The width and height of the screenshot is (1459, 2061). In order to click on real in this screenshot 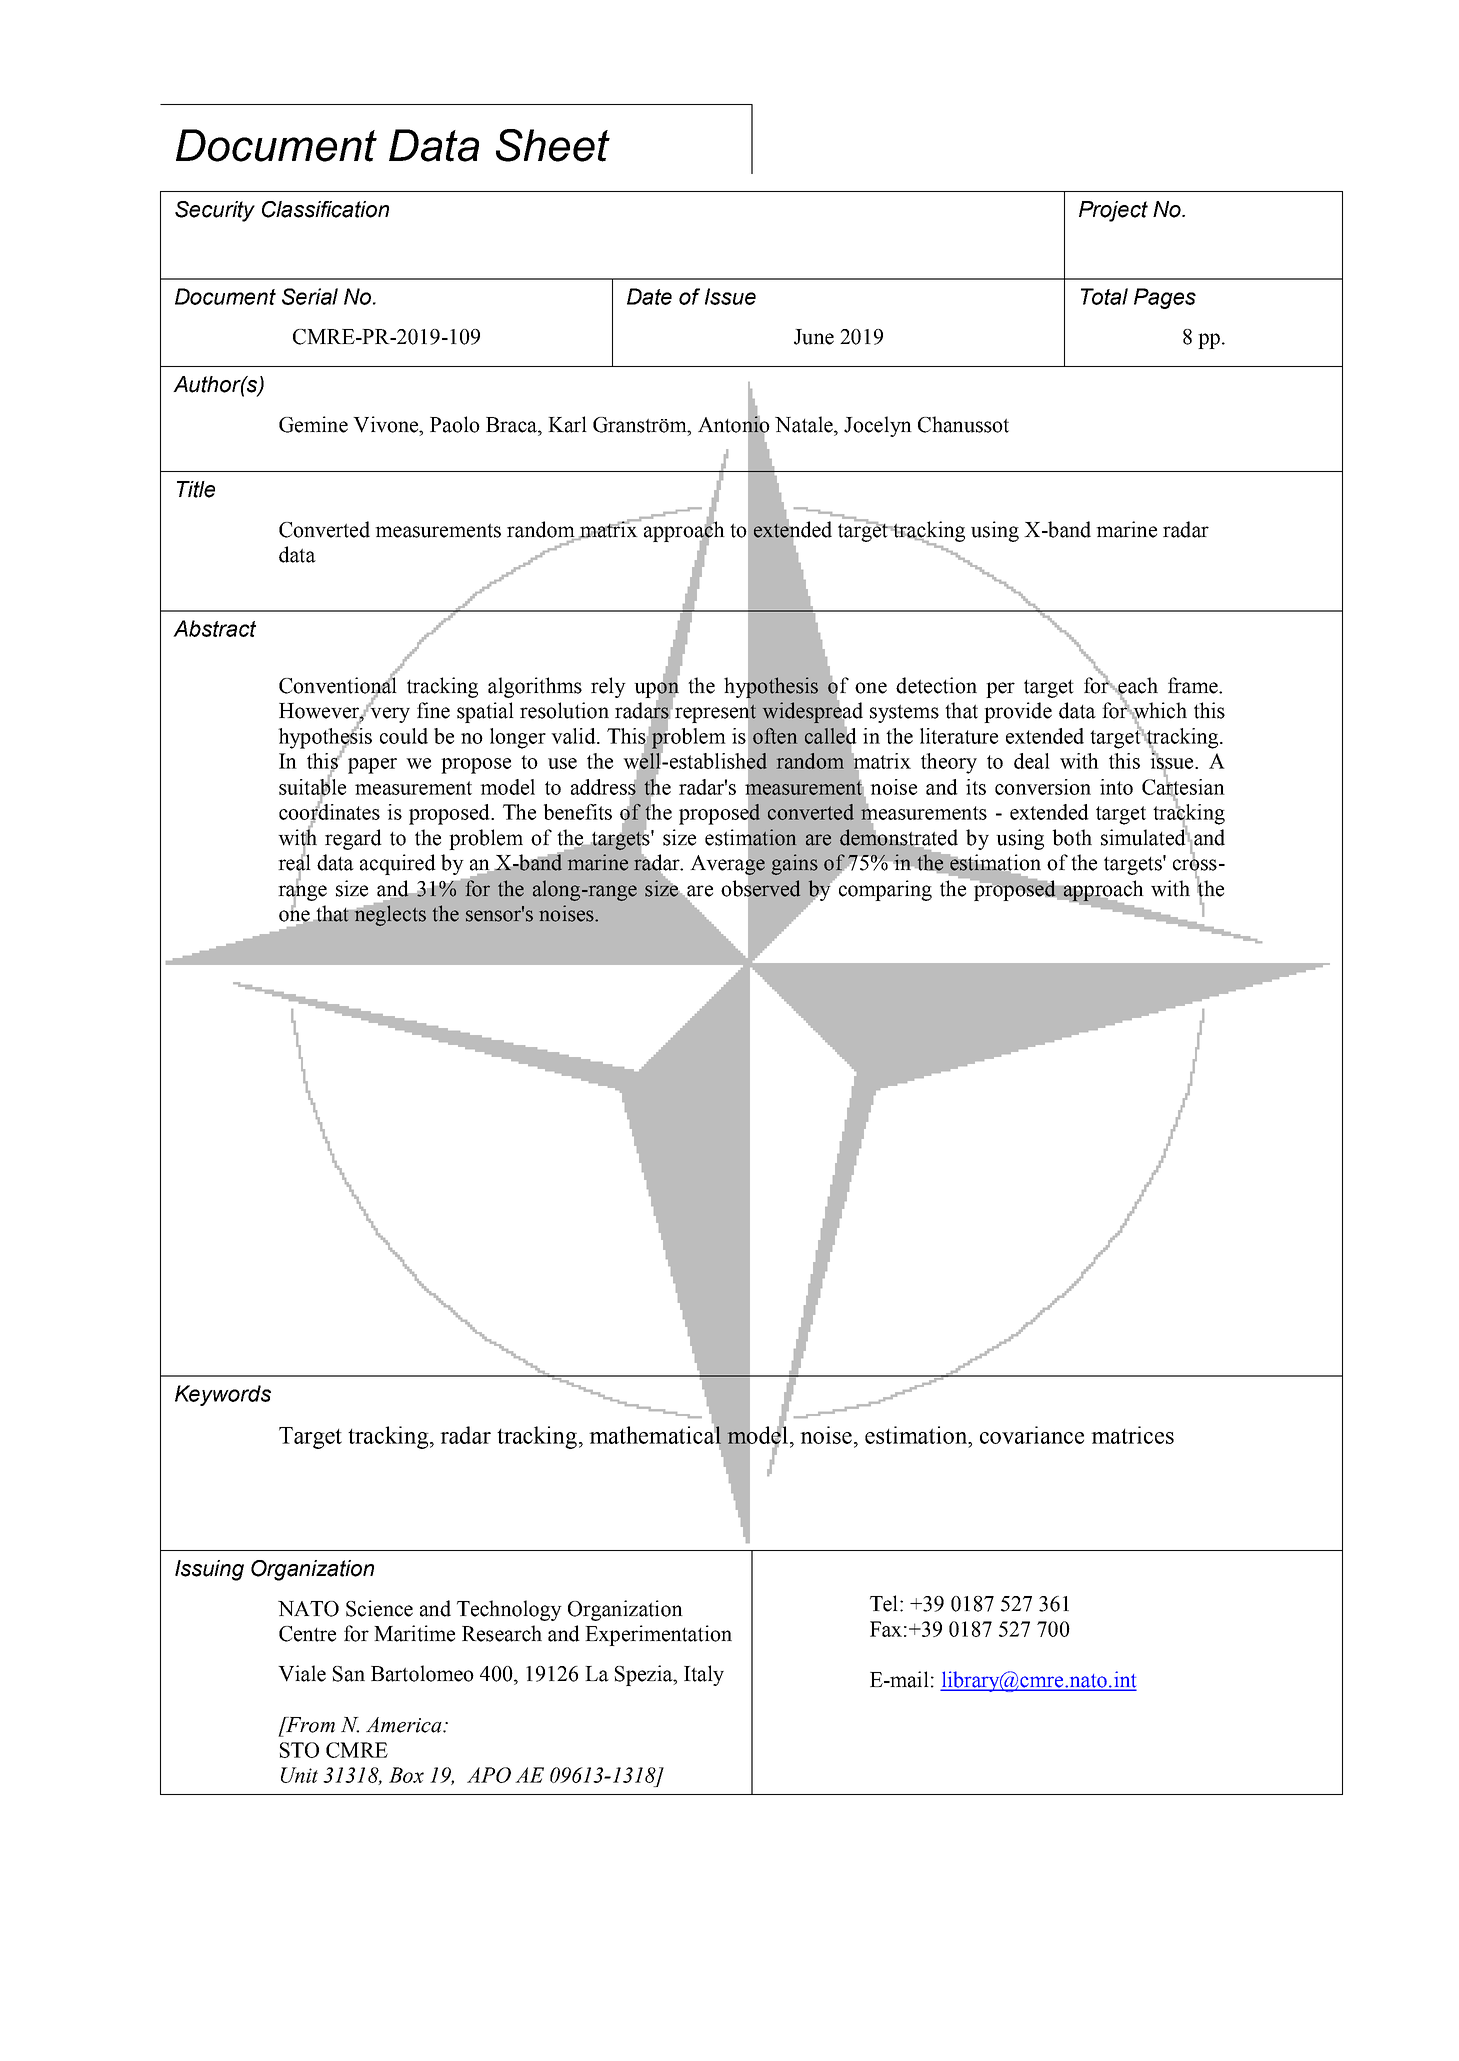, I will do `click(294, 862)`.
